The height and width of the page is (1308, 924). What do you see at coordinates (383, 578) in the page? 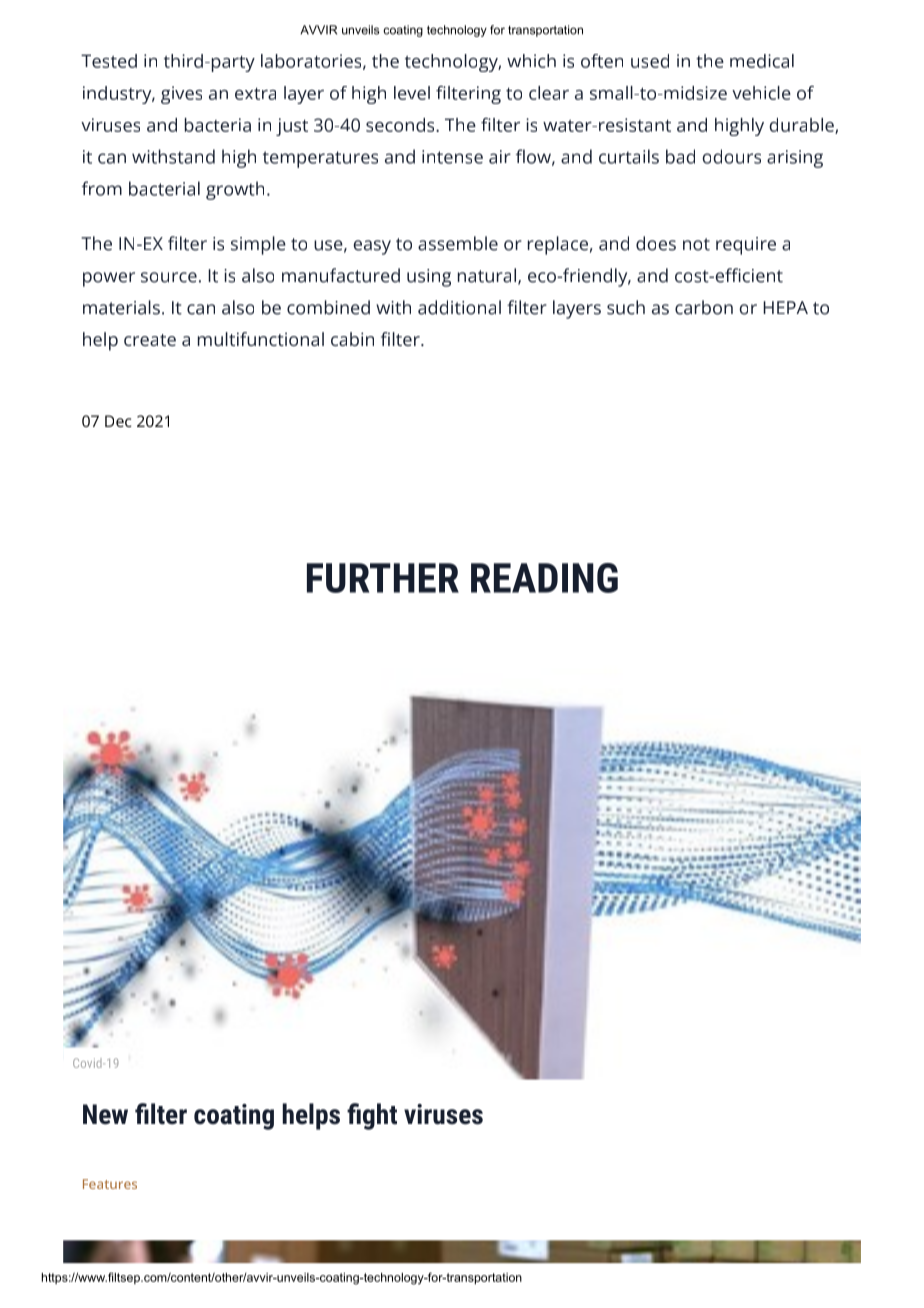
I see `FURTHER` at bounding box center [383, 578].
